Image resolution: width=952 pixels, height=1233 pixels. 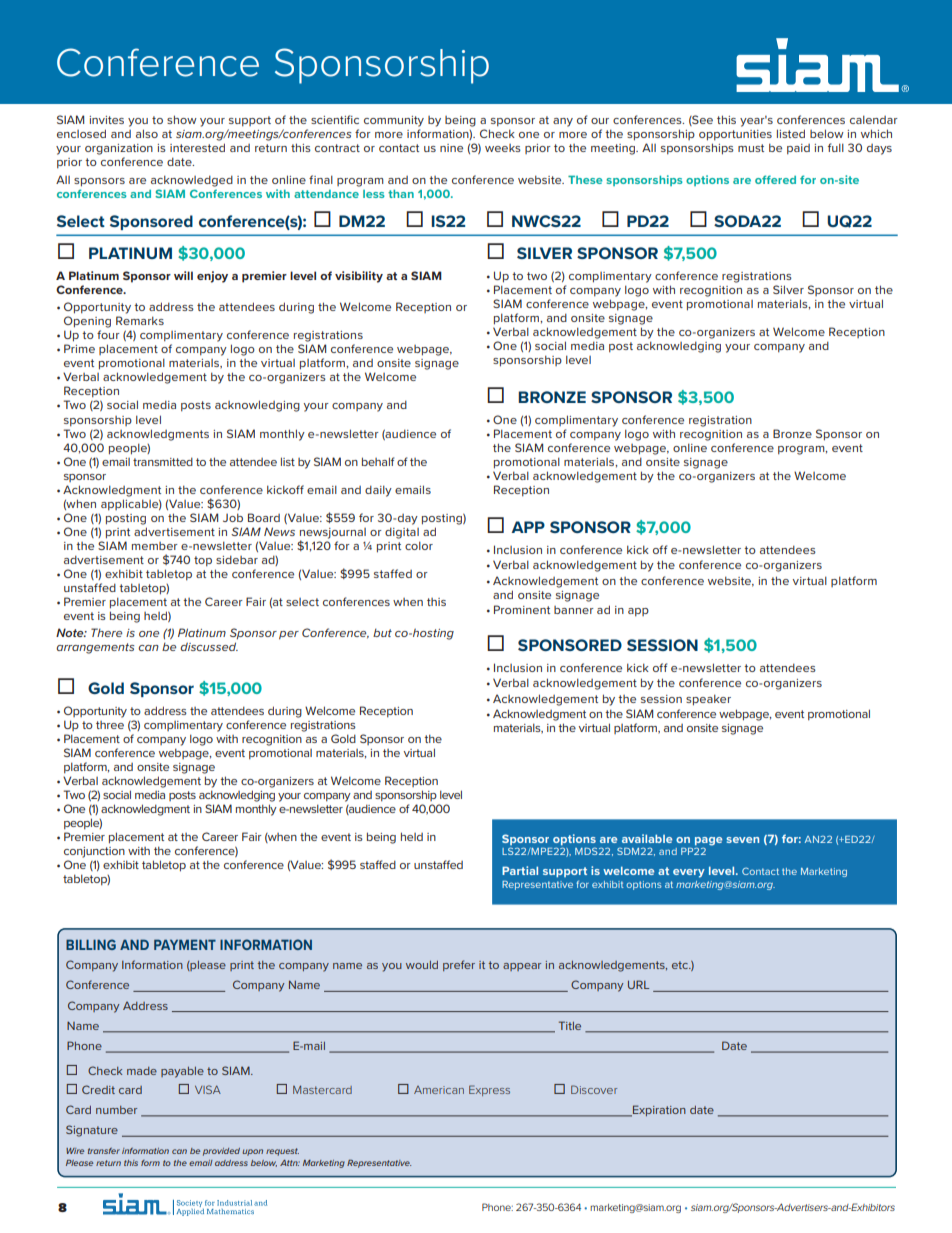 I want to click on paid, so click(x=798, y=149).
